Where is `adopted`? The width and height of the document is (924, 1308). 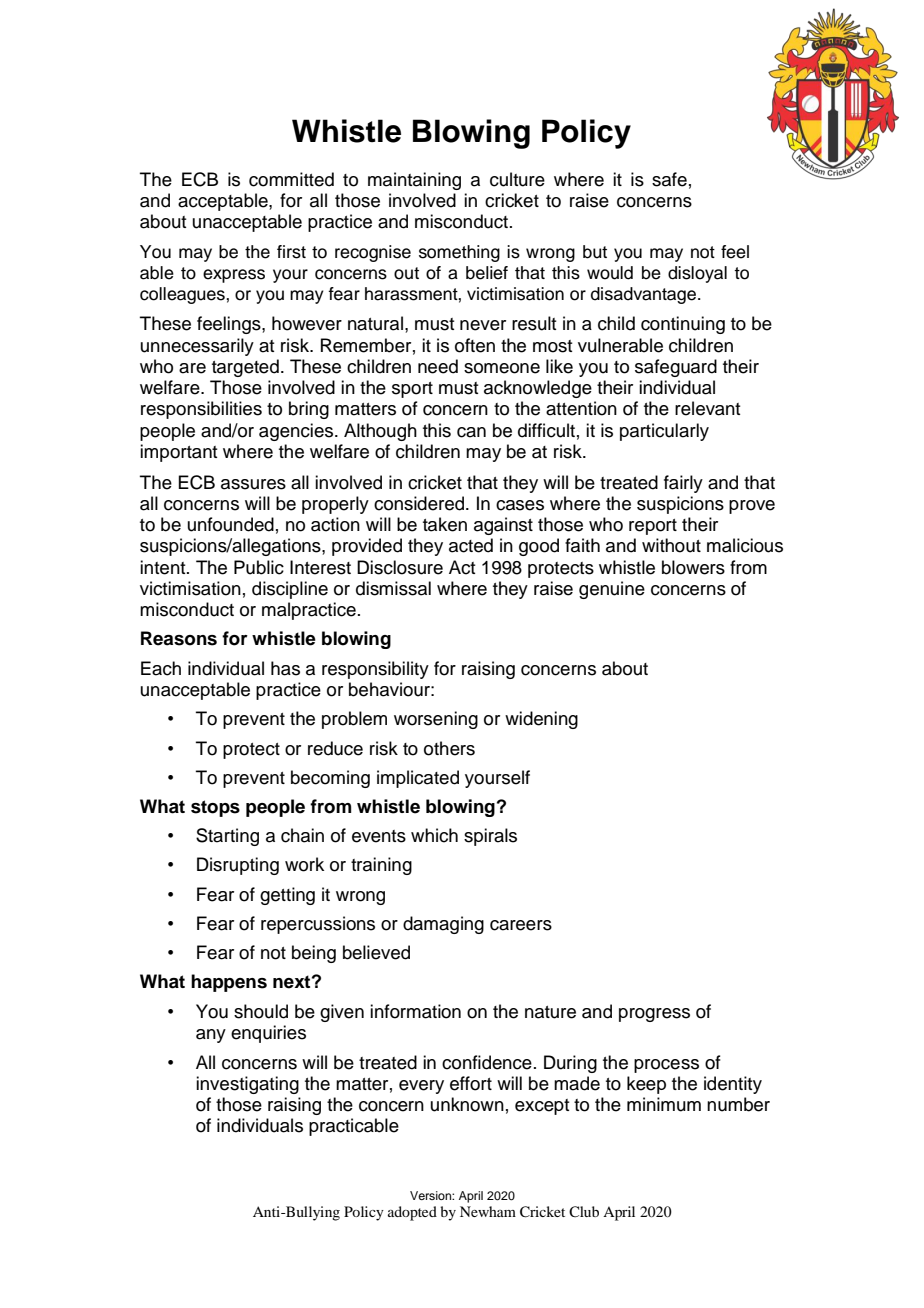 adopted is located at coordinates (412, 1213).
